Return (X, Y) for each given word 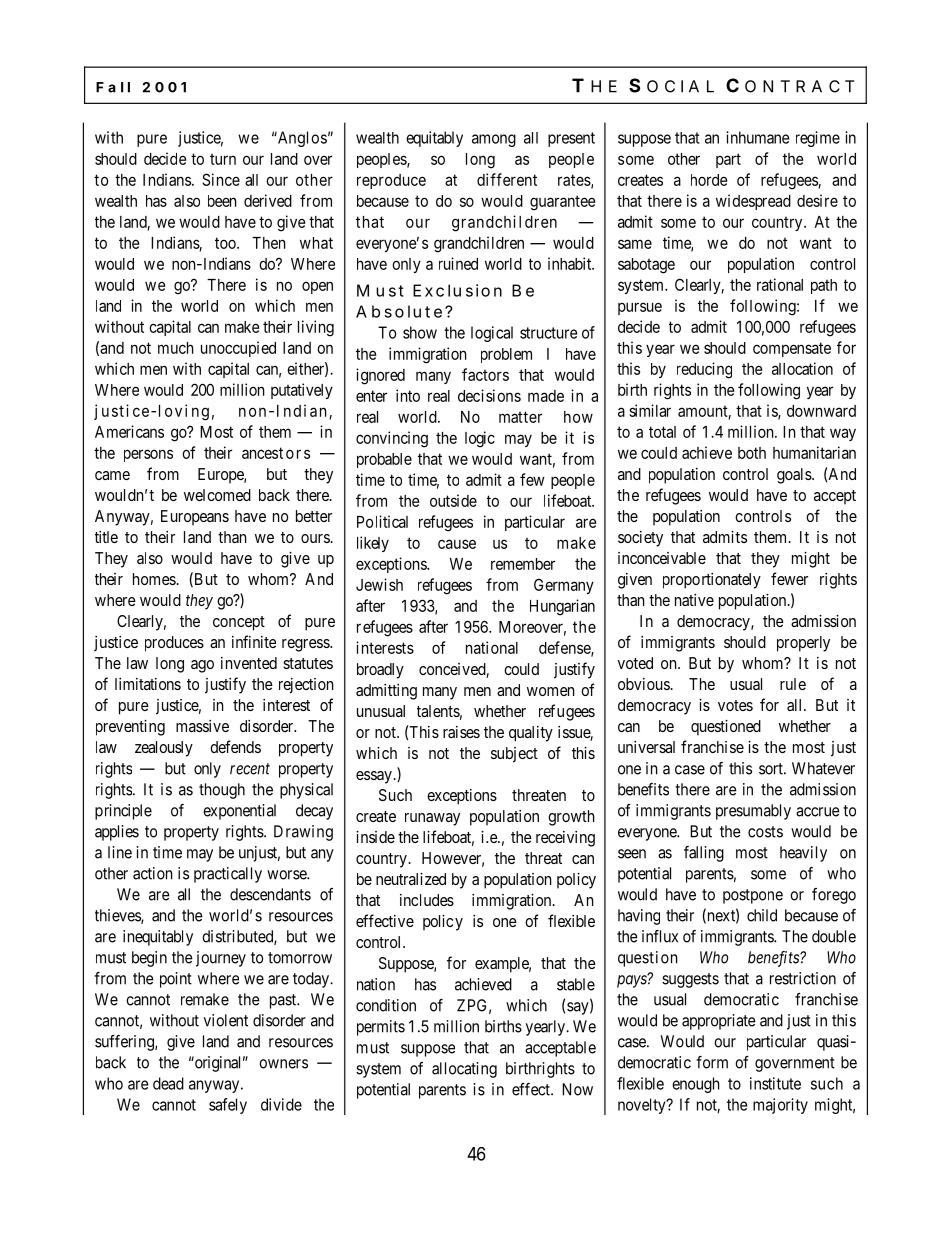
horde (709, 180)
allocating (464, 1070)
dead (168, 1083)
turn (223, 159)
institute (775, 1083)
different (507, 179)
